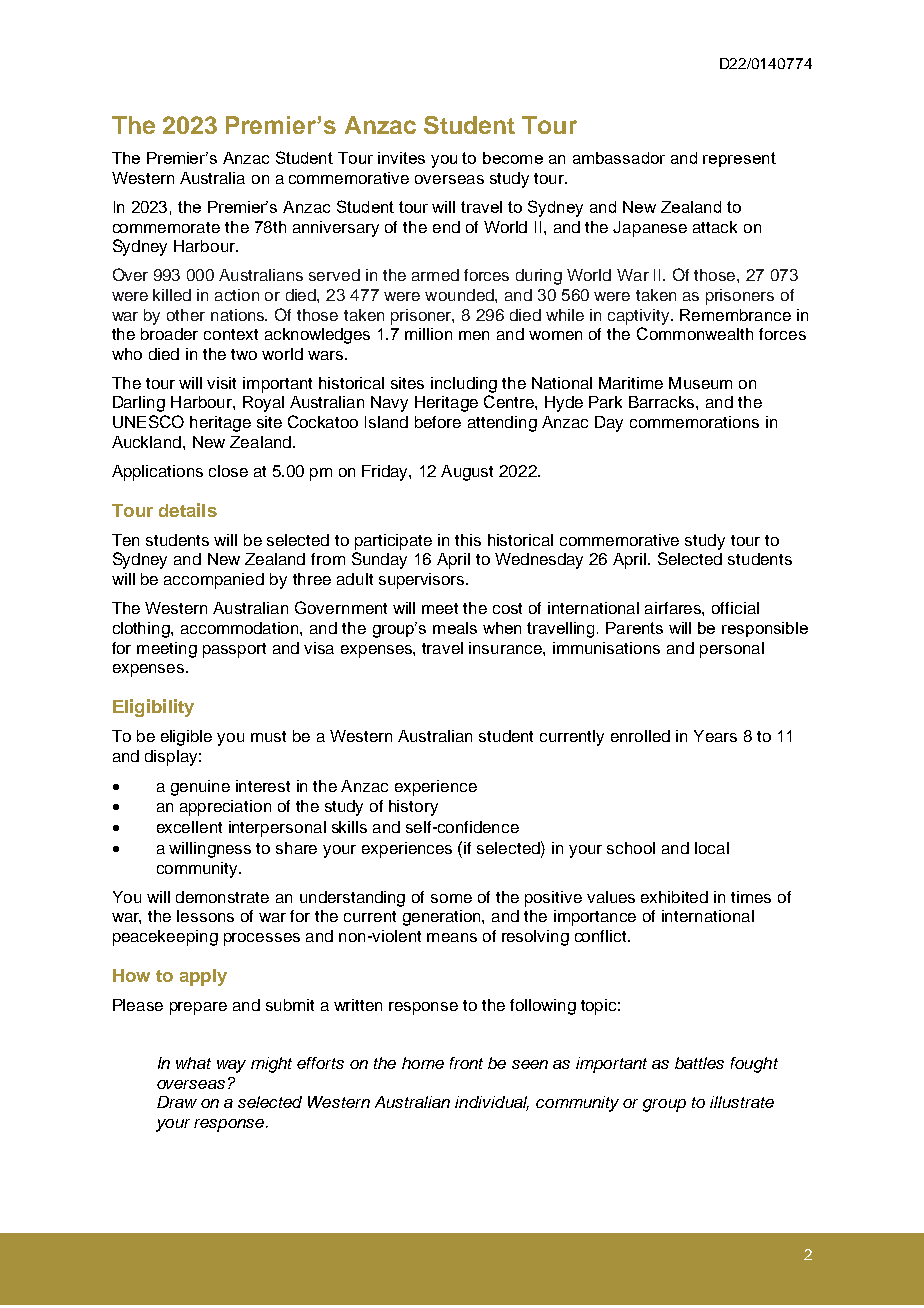  Describe the element at coordinates (715, 736) in the page. I see `Years` at that location.
